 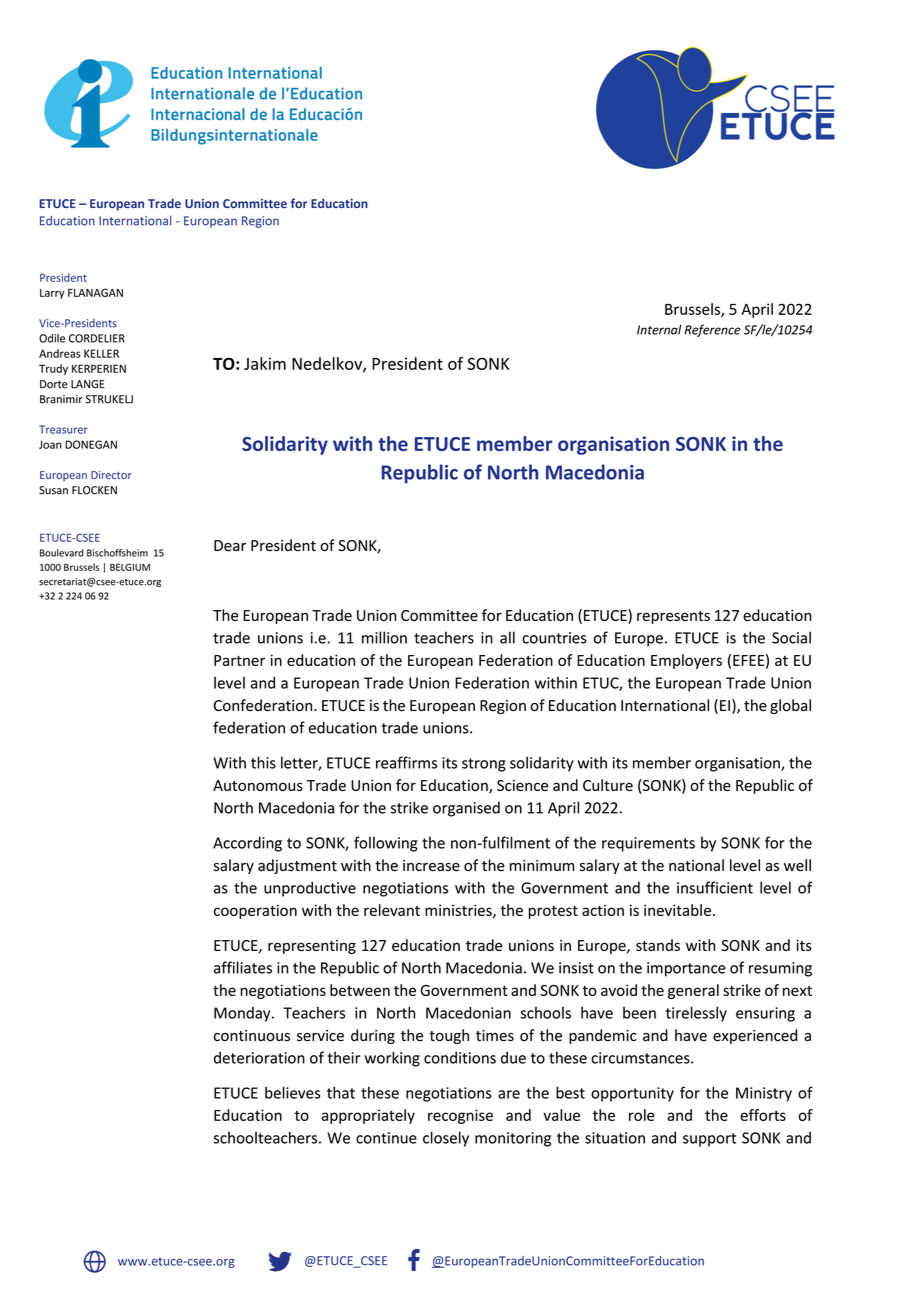 I want to click on global, so click(x=790, y=706).
